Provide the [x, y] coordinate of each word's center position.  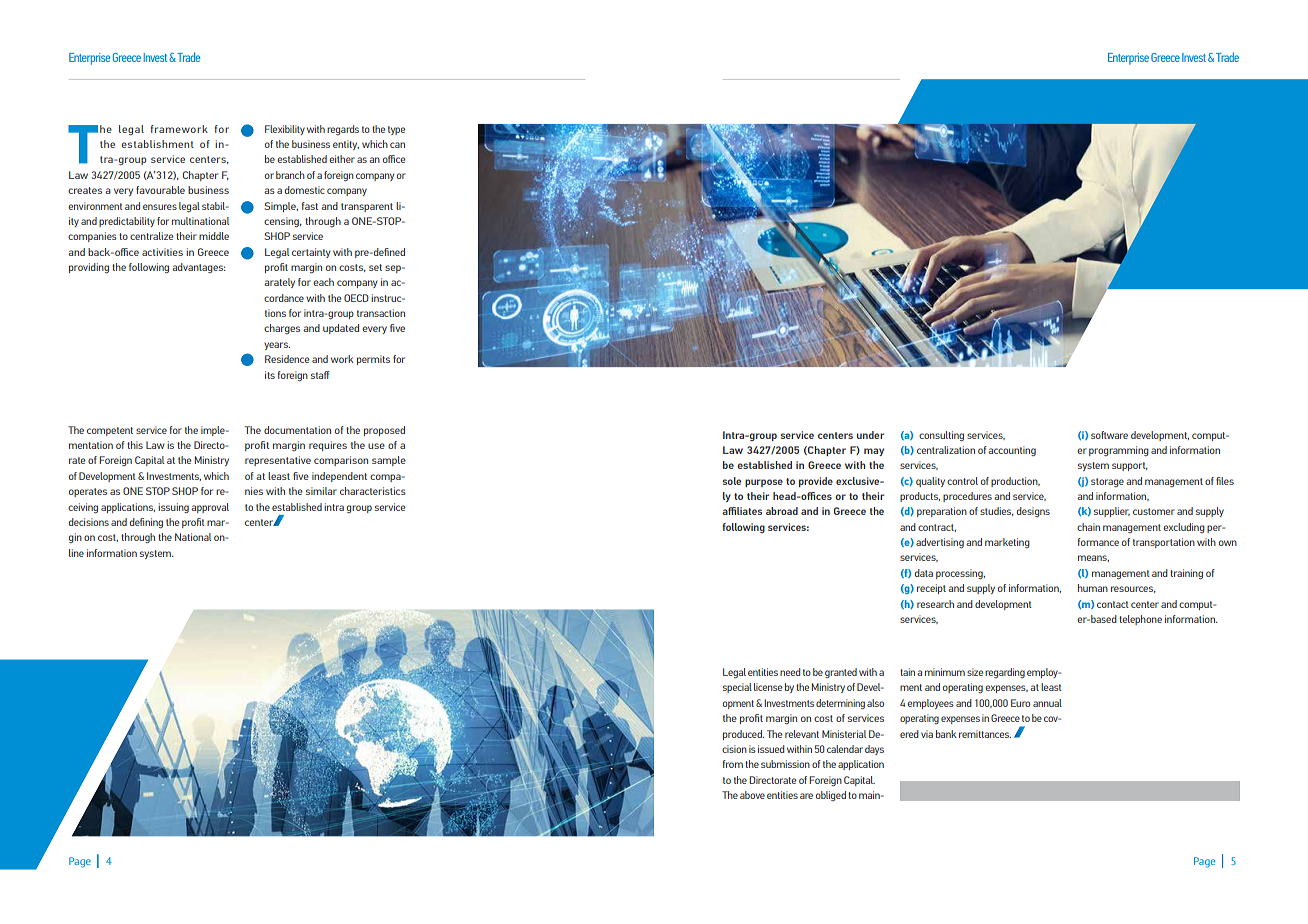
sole [732, 481]
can [397, 145]
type [396, 130]
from [733, 764]
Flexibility [285, 130]
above [752, 795]
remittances [985, 734]
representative [278, 461]
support [1130, 466]
